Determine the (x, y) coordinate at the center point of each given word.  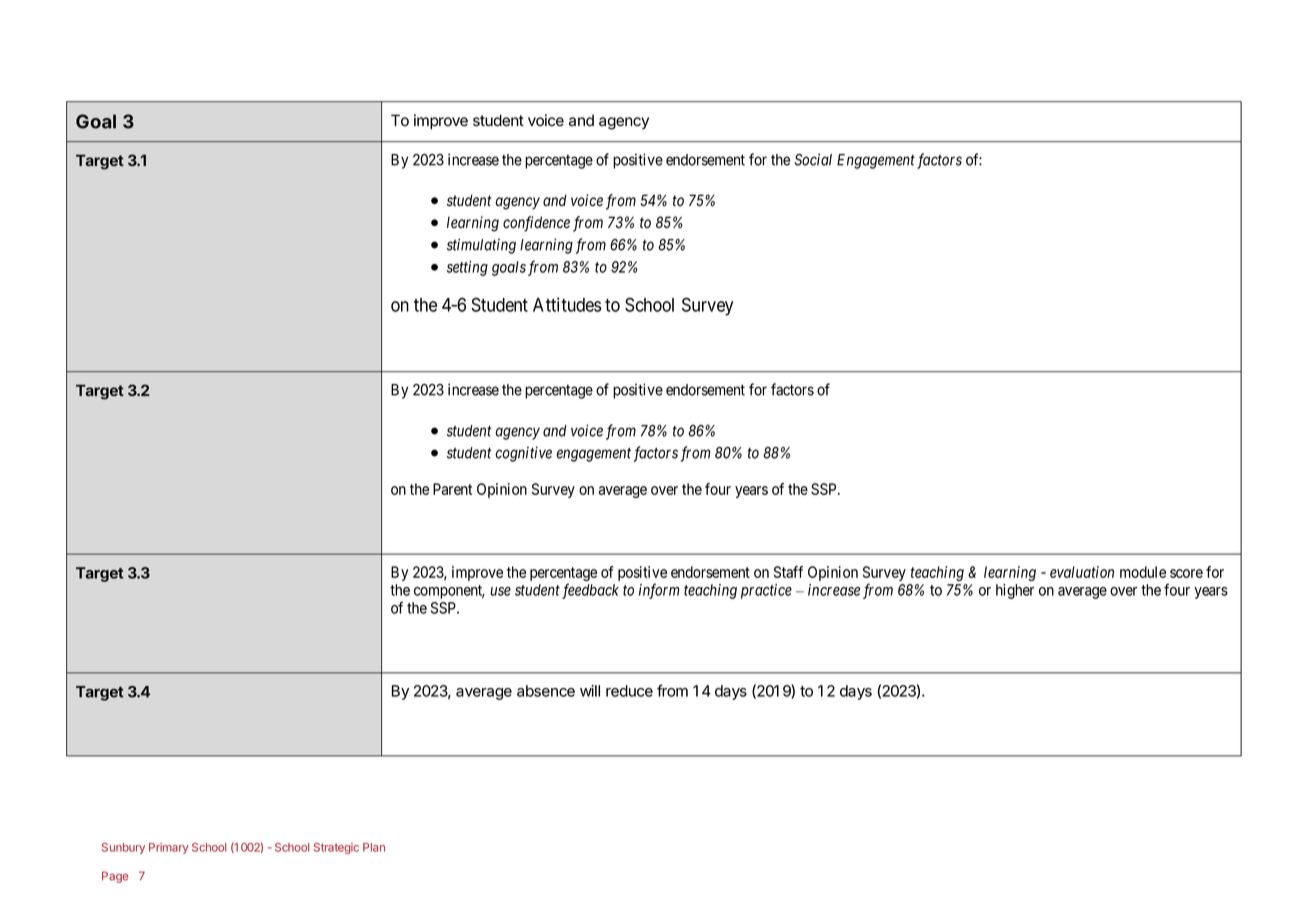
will (590, 691)
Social (813, 159)
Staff (788, 572)
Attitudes (567, 304)
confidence (536, 224)
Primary (169, 848)
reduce (629, 691)
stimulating (481, 246)
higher (1015, 591)
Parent (452, 489)
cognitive (523, 454)
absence (546, 691)
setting (467, 268)
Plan (374, 847)
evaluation (1082, 572)
